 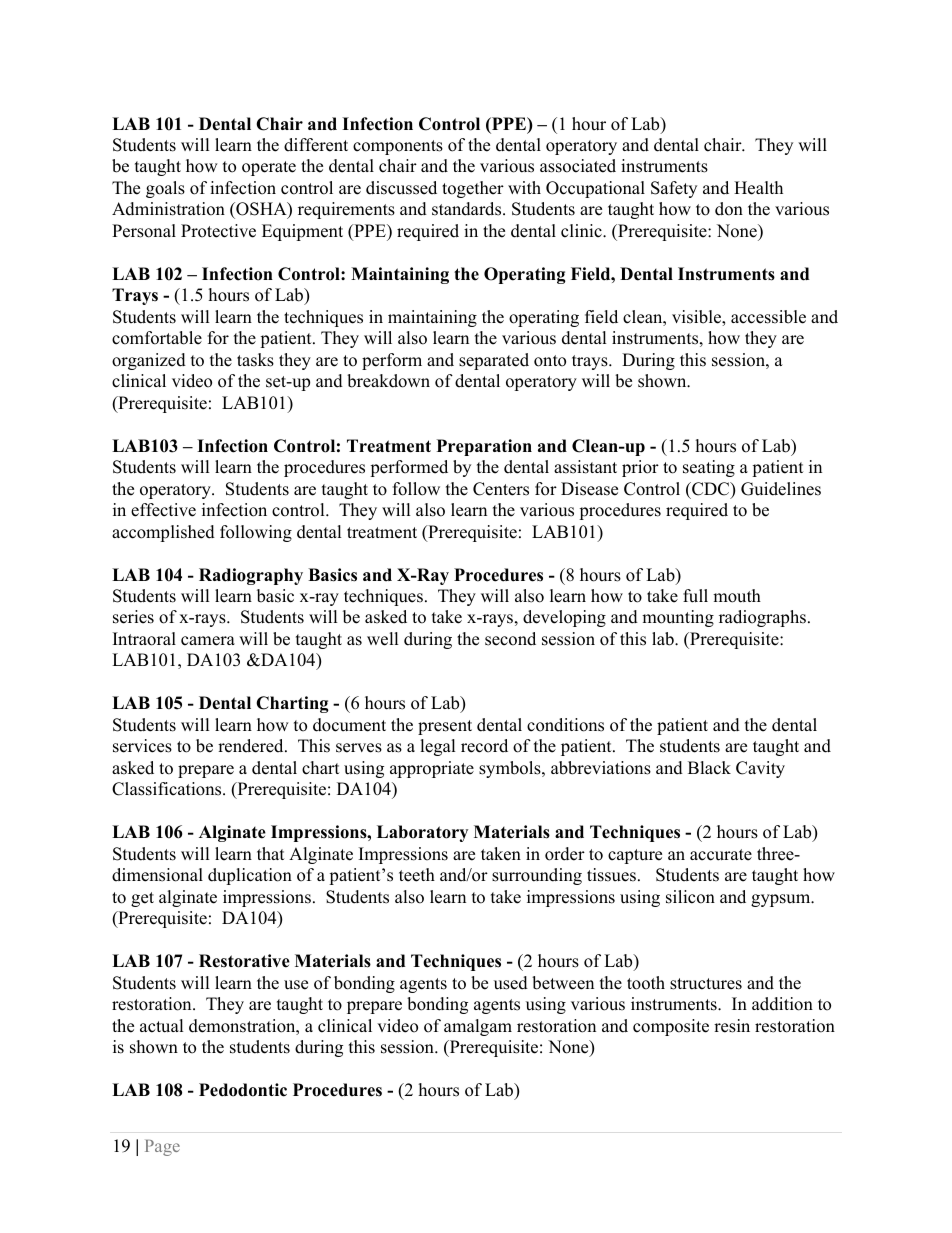 What do you see at coordinates (208, 641) in the image?
I see `camera` at bounding box center [208, 641].
